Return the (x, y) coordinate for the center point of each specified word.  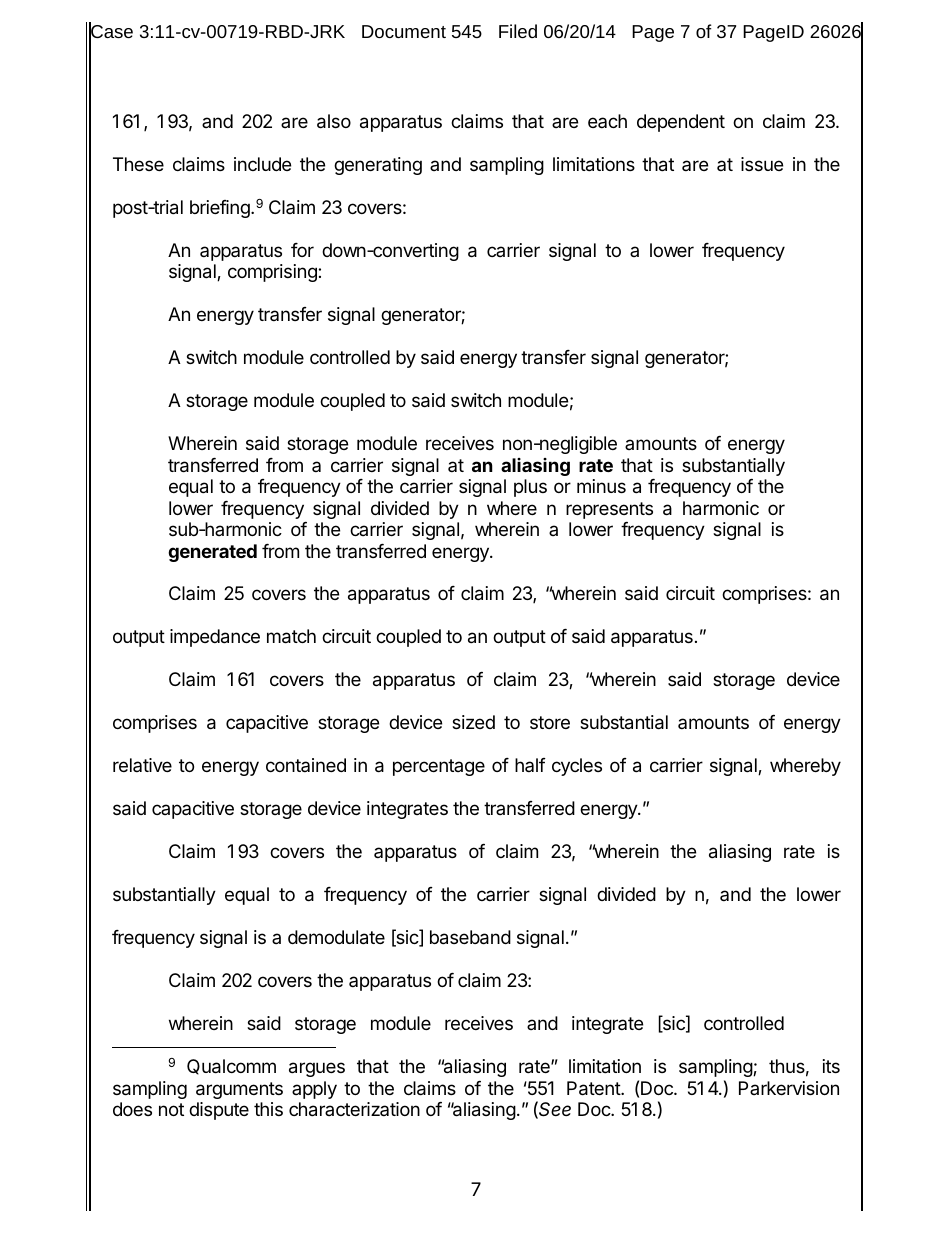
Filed (518, 31)
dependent (681, 123)
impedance (215, 638)
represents (609, 510)
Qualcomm (231, 1067)
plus (530, 488)
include (262, 164)
